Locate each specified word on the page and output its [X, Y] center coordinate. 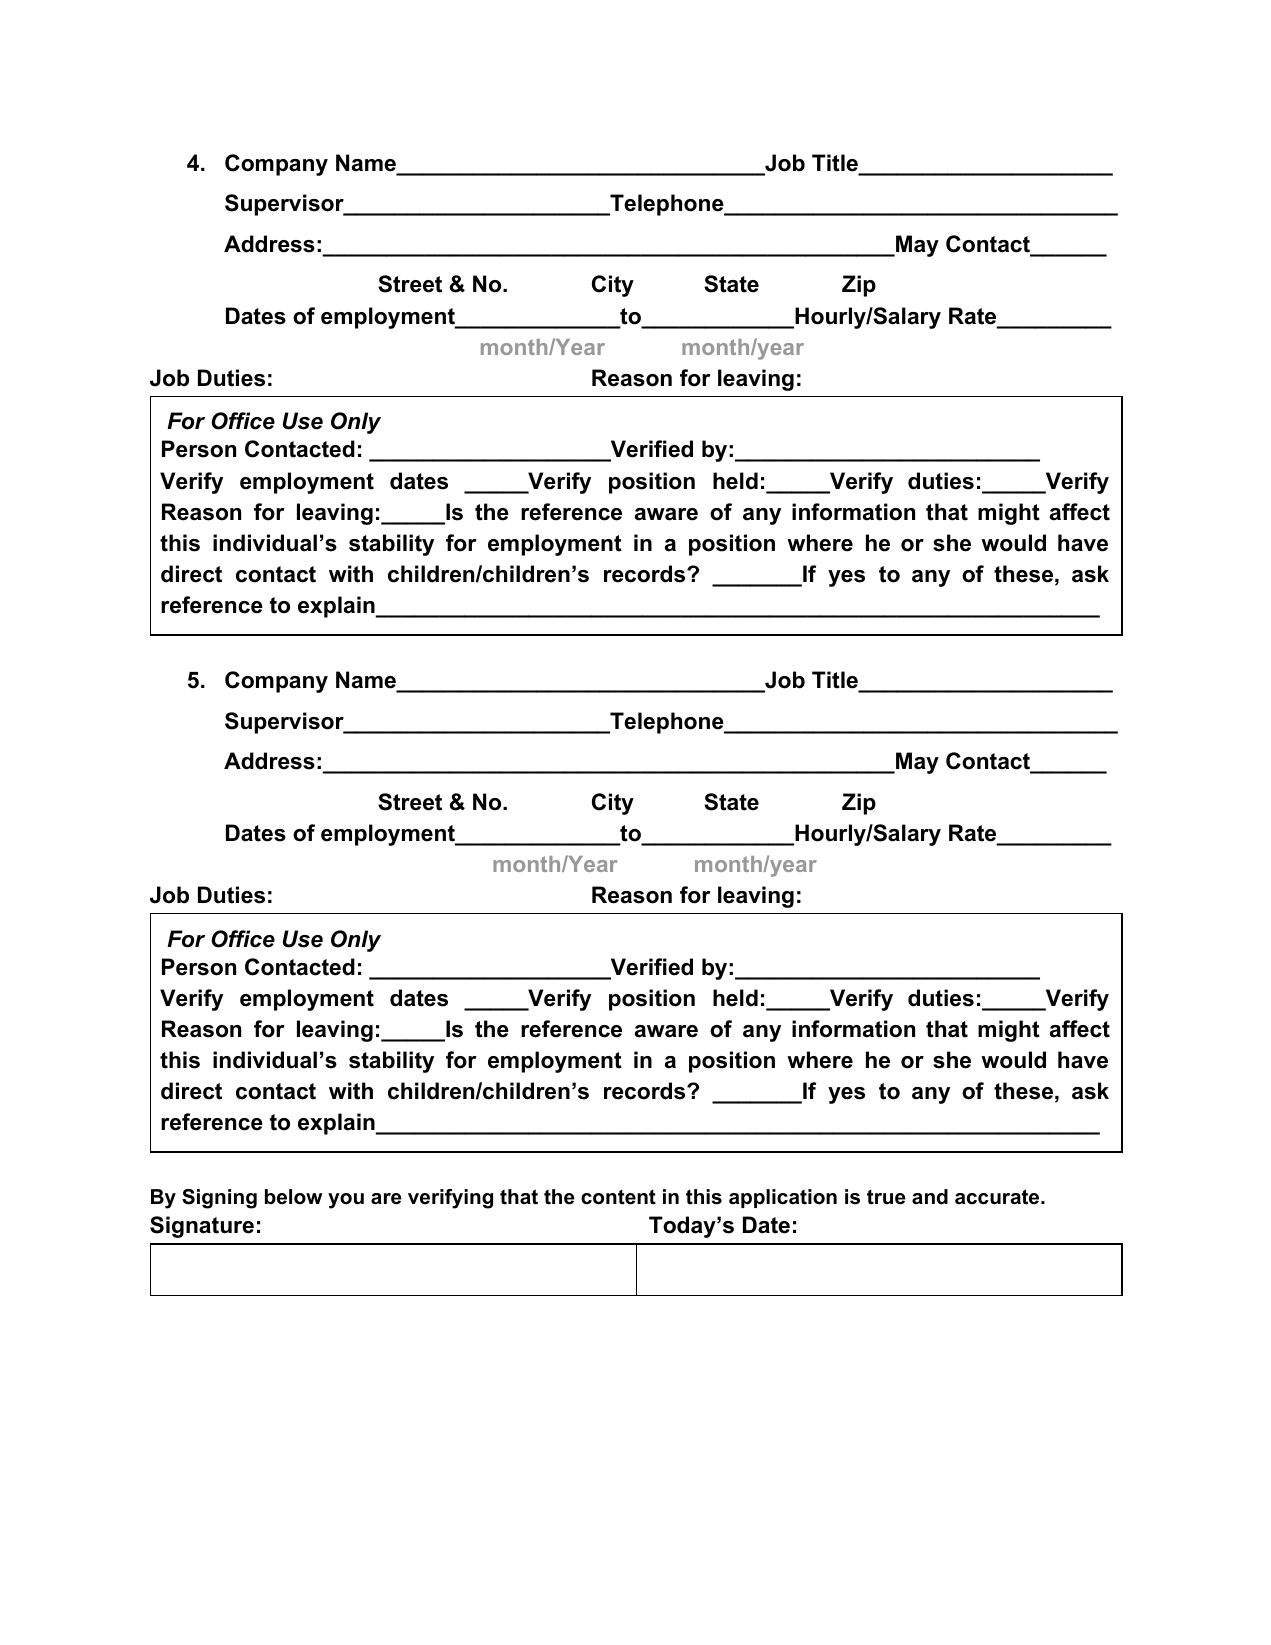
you [346, 1201]
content [618, 1197]
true [886, 1197]
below [294, 1197]
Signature [202, 1227]
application [783, 1198]
